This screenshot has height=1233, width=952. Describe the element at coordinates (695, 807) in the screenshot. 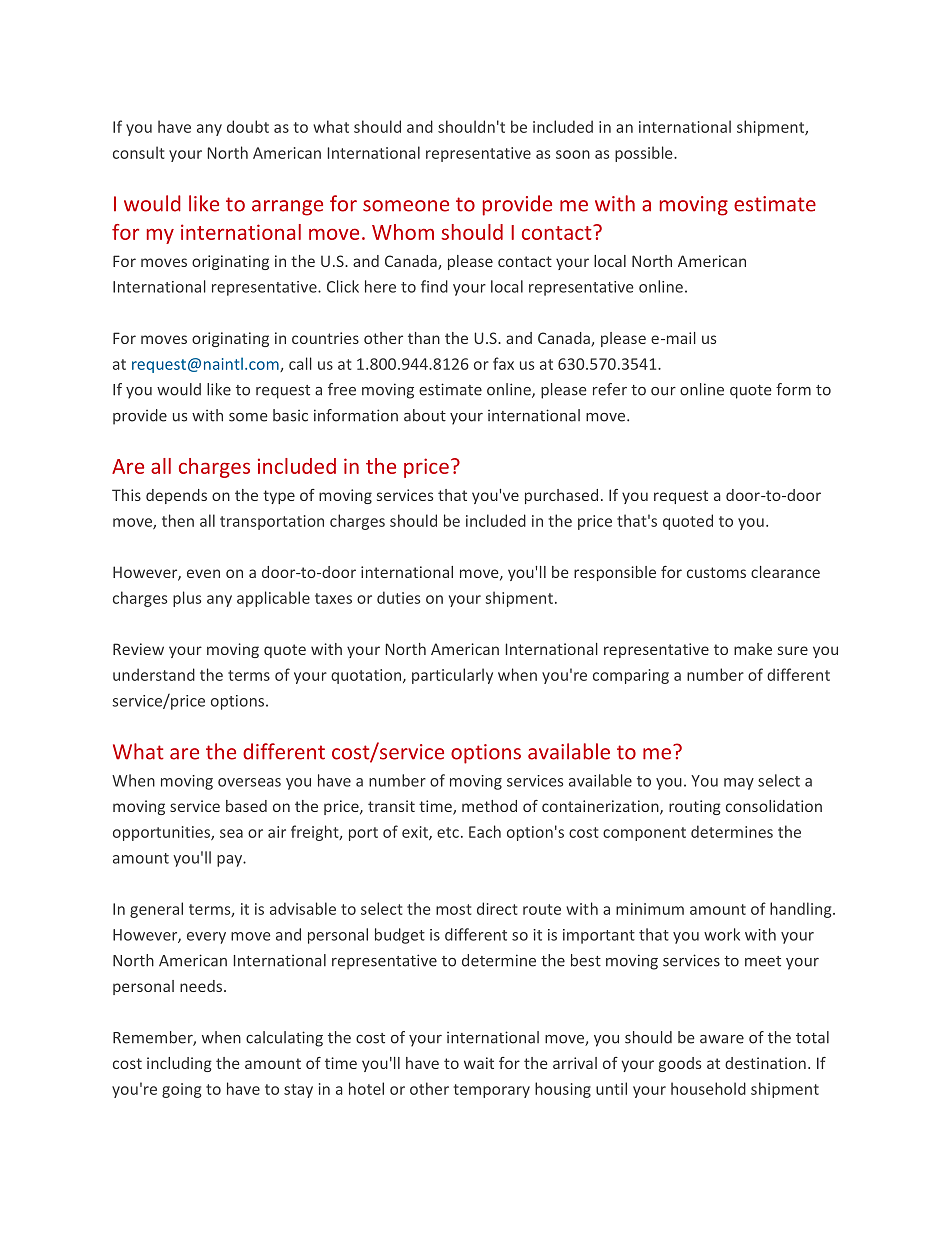

I see `routing` at that location.
